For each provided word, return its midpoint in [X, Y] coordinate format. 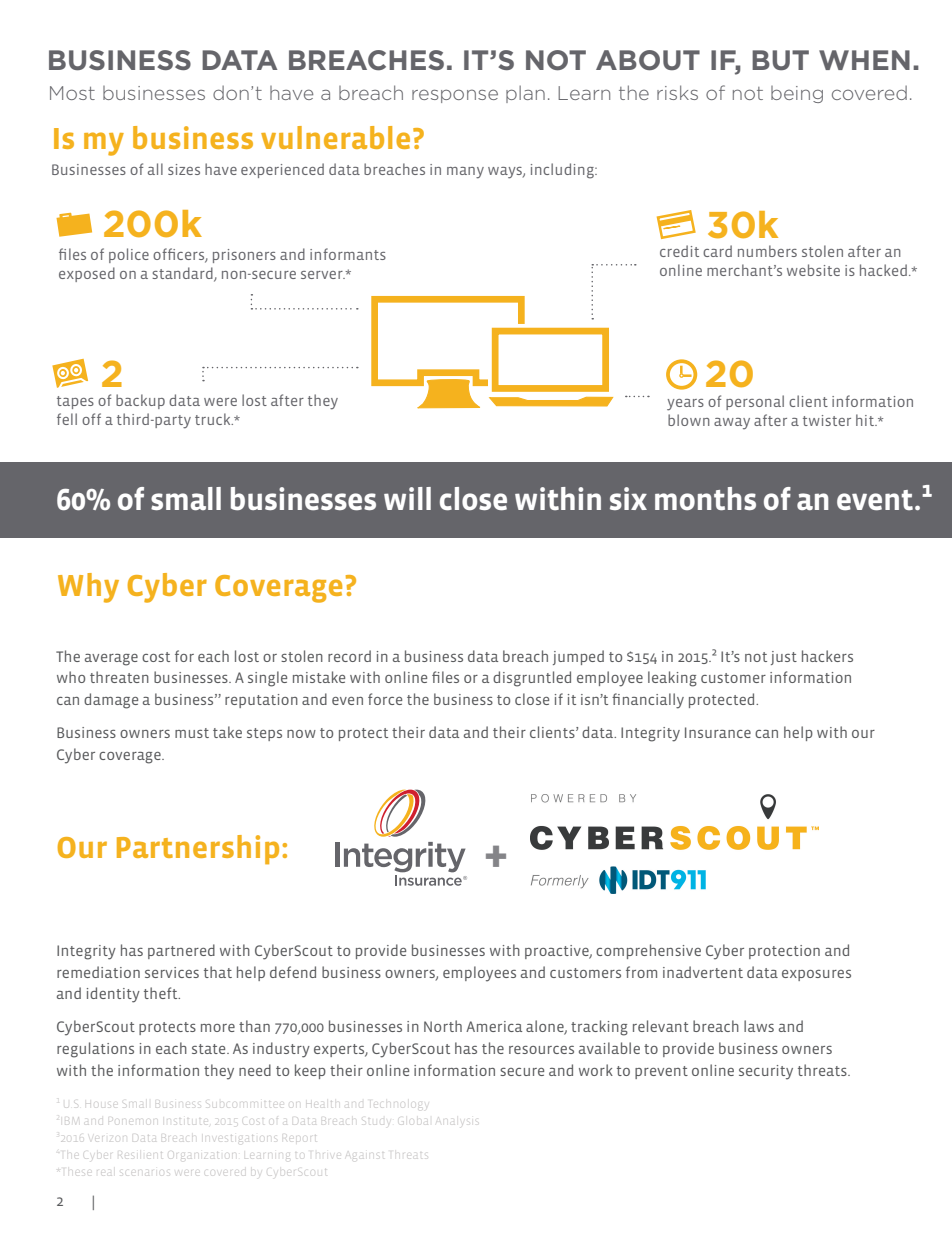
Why [88, 588]
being [797, 94]
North [443, 1026]
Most [72, 93]
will [407, 498]
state [210, 1049]
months [705, 498]
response [455, 96]
